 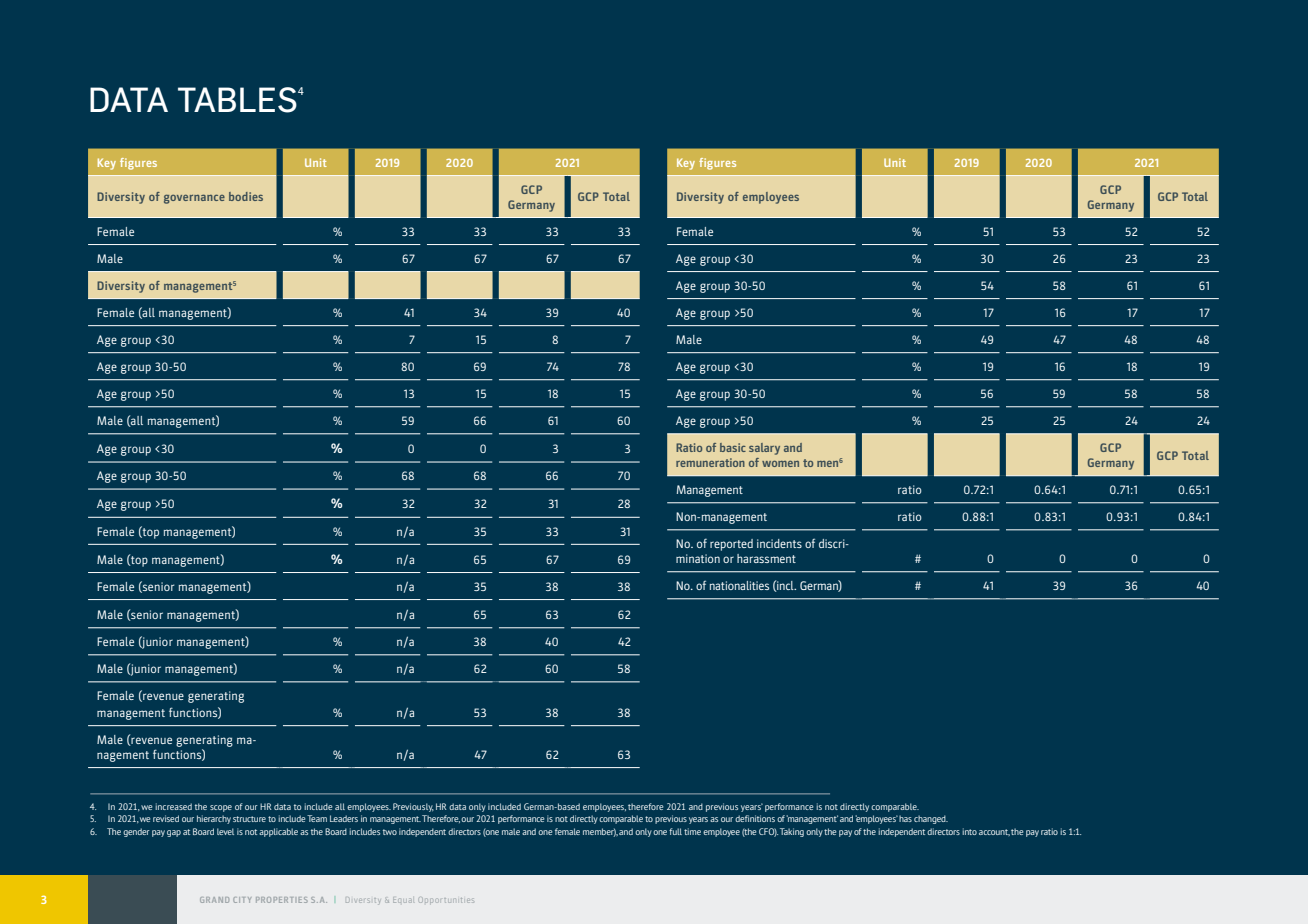 I want to click on bodies, so click(x=246, y=196).
